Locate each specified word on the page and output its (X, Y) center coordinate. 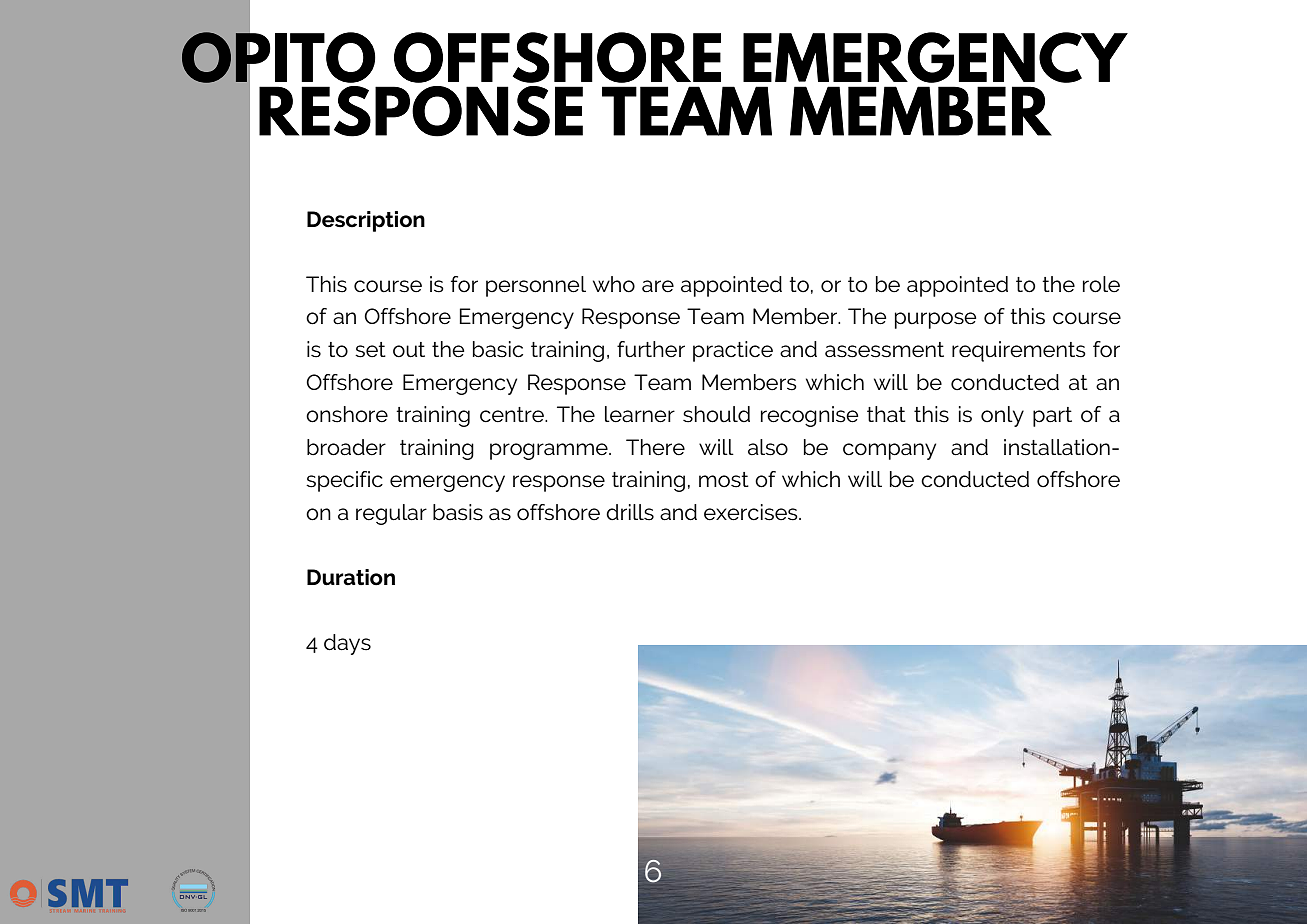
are (658, 286)
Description (366, 221)
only (1002, 416)
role (1101, 284)
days (347, 644)
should (716, 414)
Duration (351, 577)
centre (513, 415)
